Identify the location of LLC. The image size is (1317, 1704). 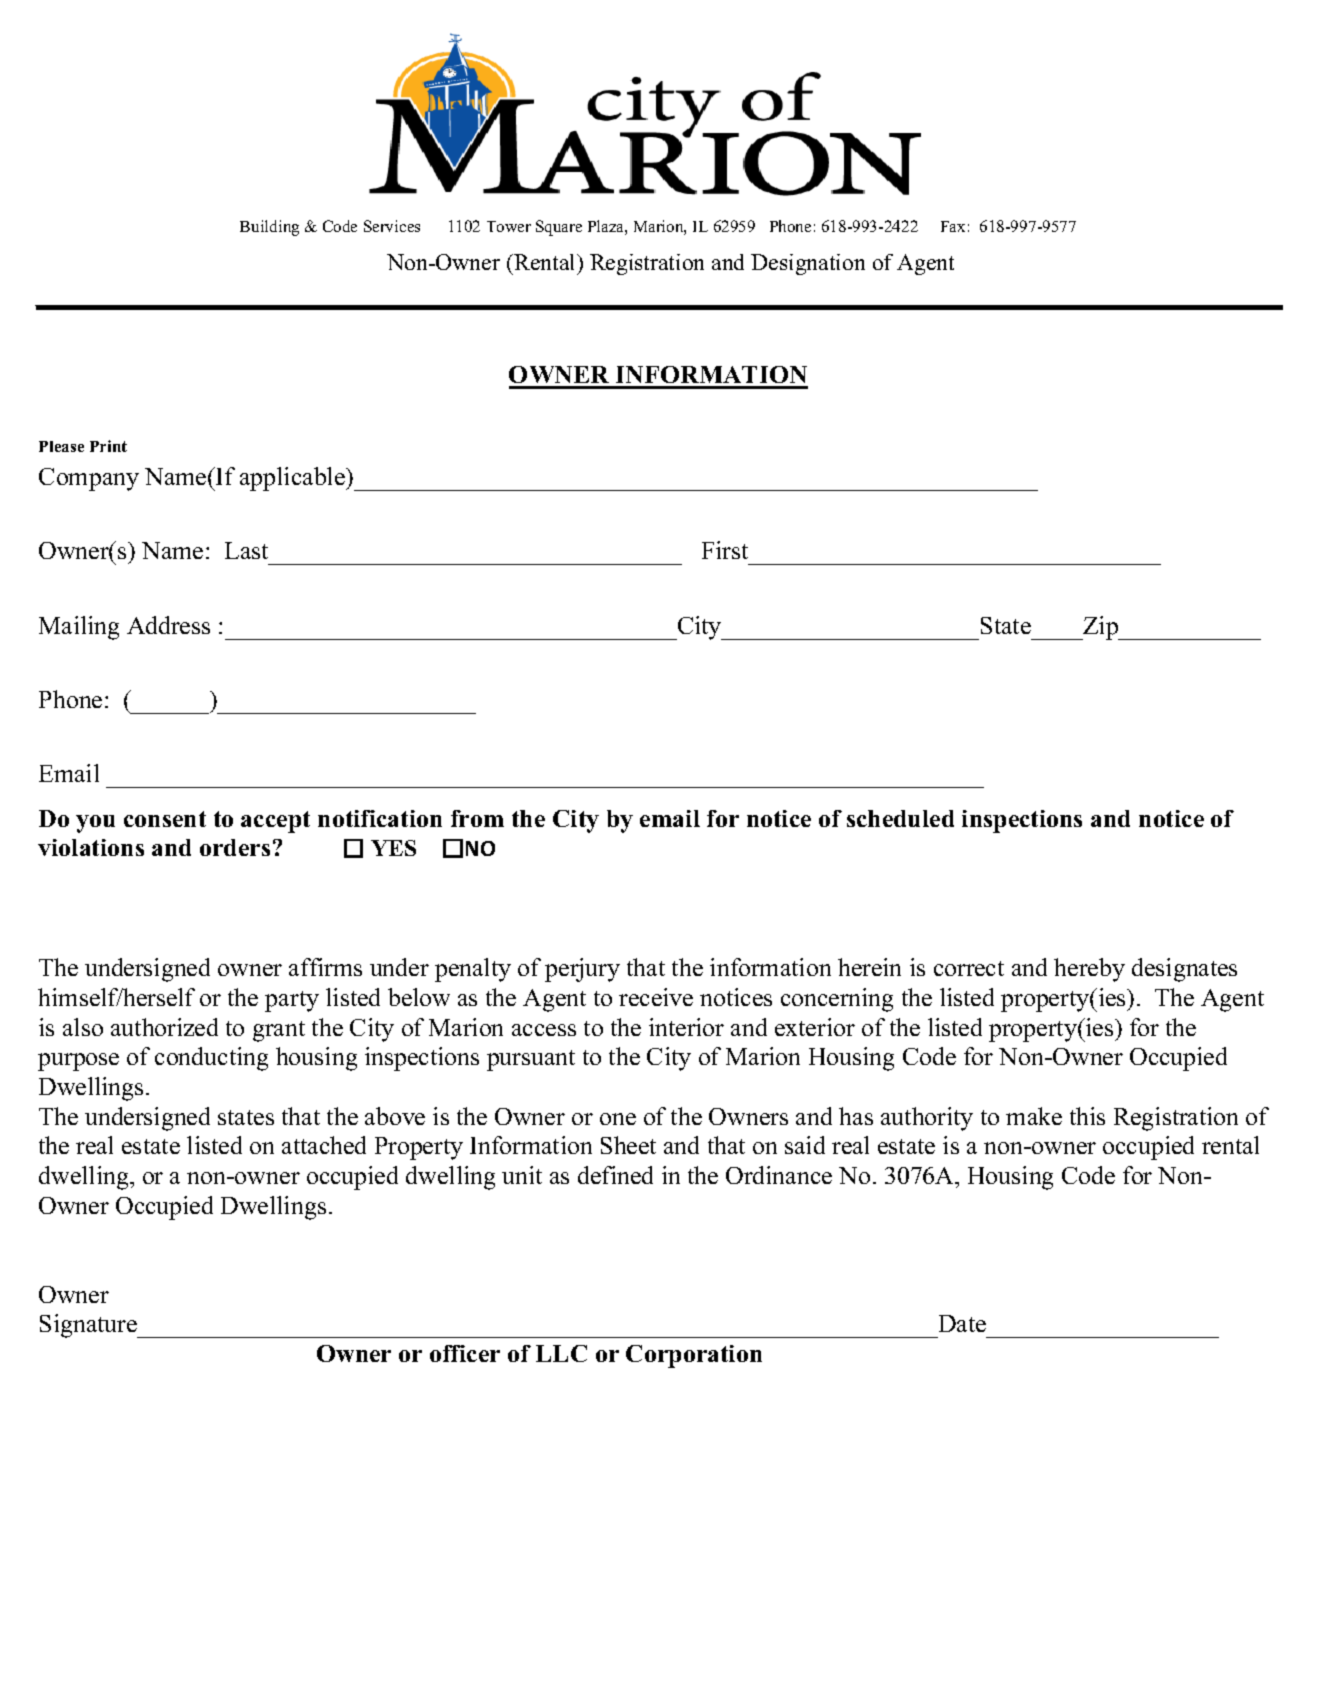
(561, 1353).
